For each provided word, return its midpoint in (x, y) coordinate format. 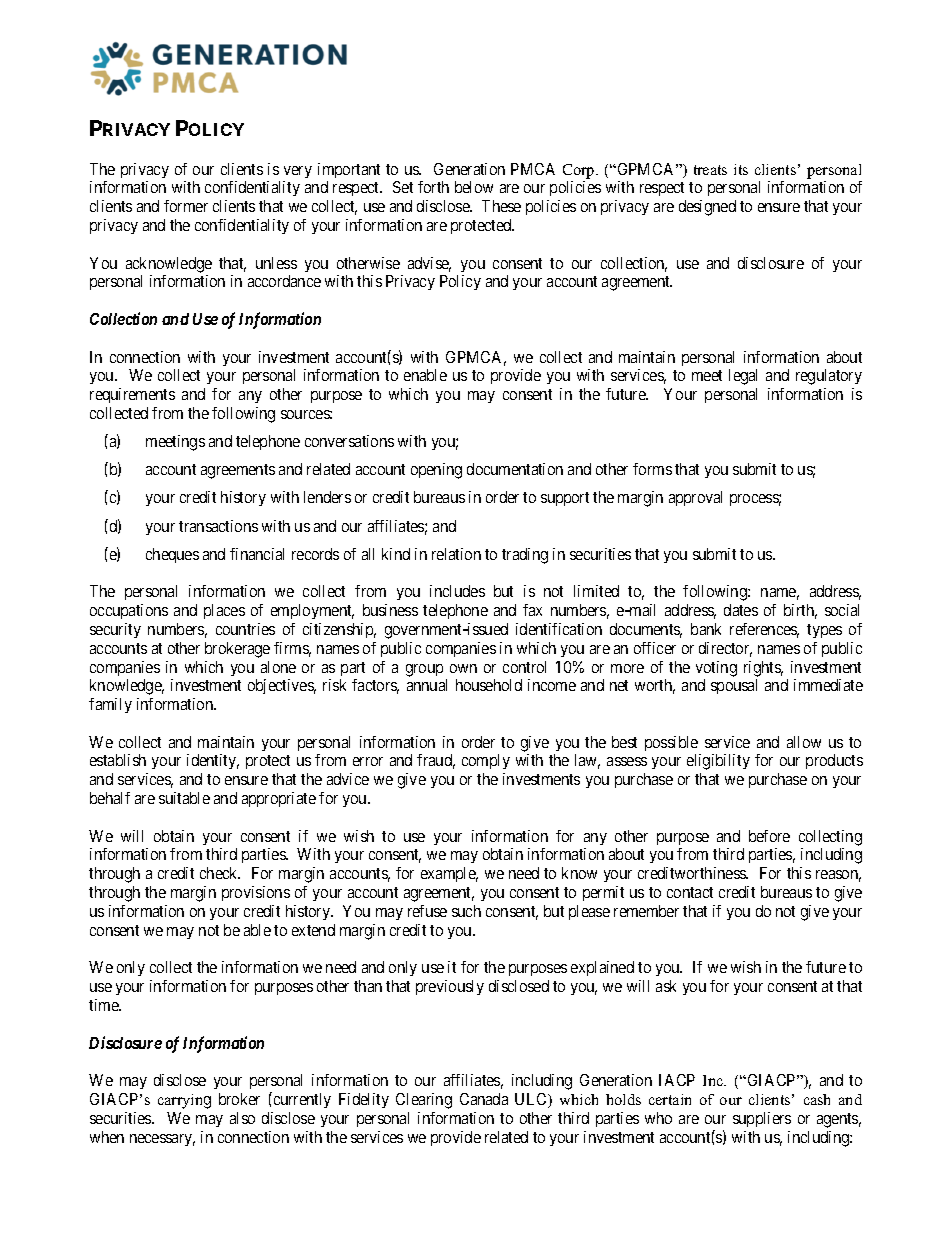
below (474, 187)
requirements (132, 395)
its (741, 169)
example (449, 874)
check (220, 873)
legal (743, 377)
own (463, 668)
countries (245, 629)
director (725, 649)
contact (690, 892)
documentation (515, 469)
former (186, 206)
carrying (184, 1101)
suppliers (762, 1119)
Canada (484, 1099)
